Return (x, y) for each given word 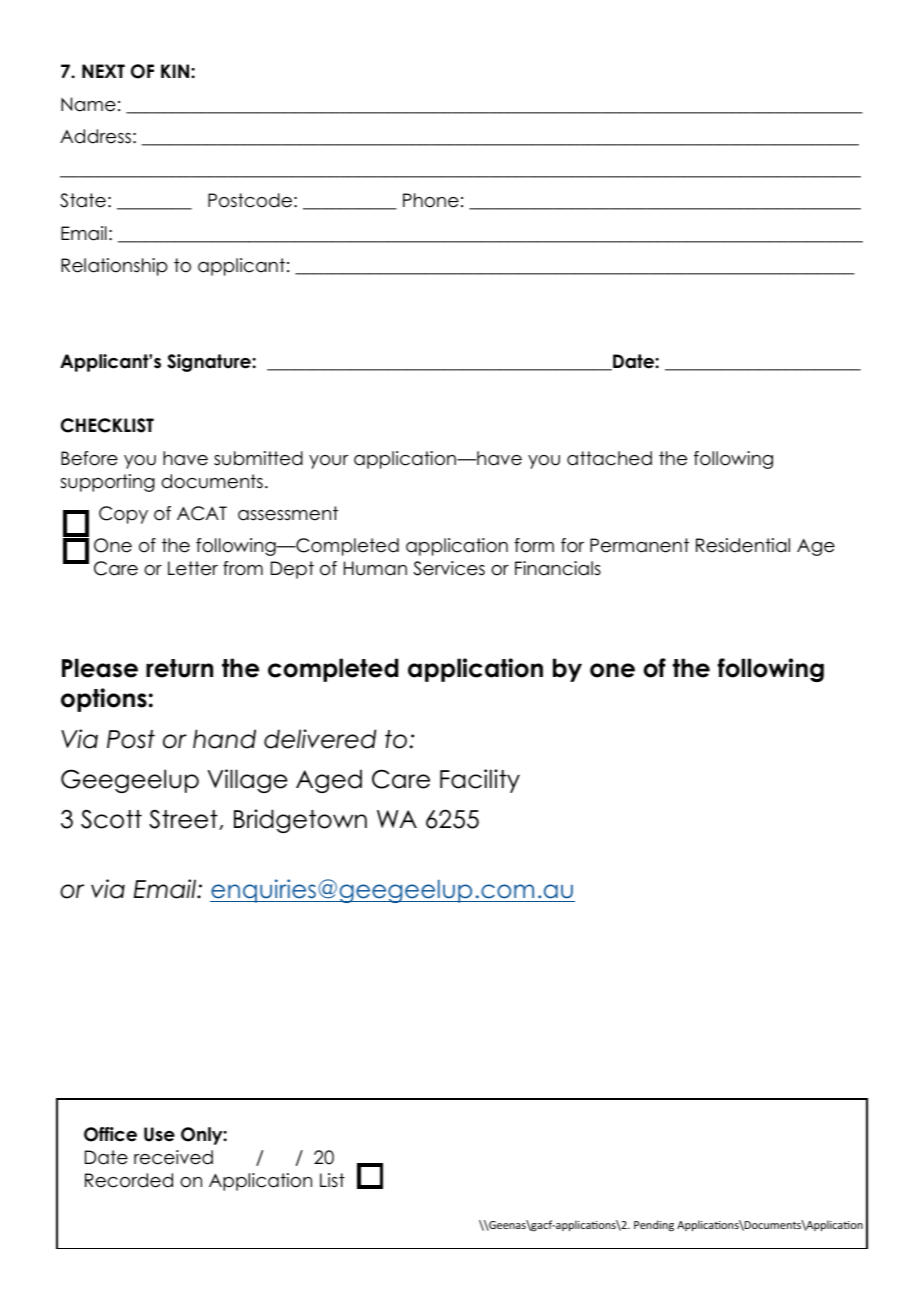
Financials (558, 568)
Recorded (129, 1180)
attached (609, 458)
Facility (480, 781)
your (329, 462)
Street (184, 819)
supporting (107, 483)
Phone (431, 200)
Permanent (639, 545)
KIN (175, 71)
